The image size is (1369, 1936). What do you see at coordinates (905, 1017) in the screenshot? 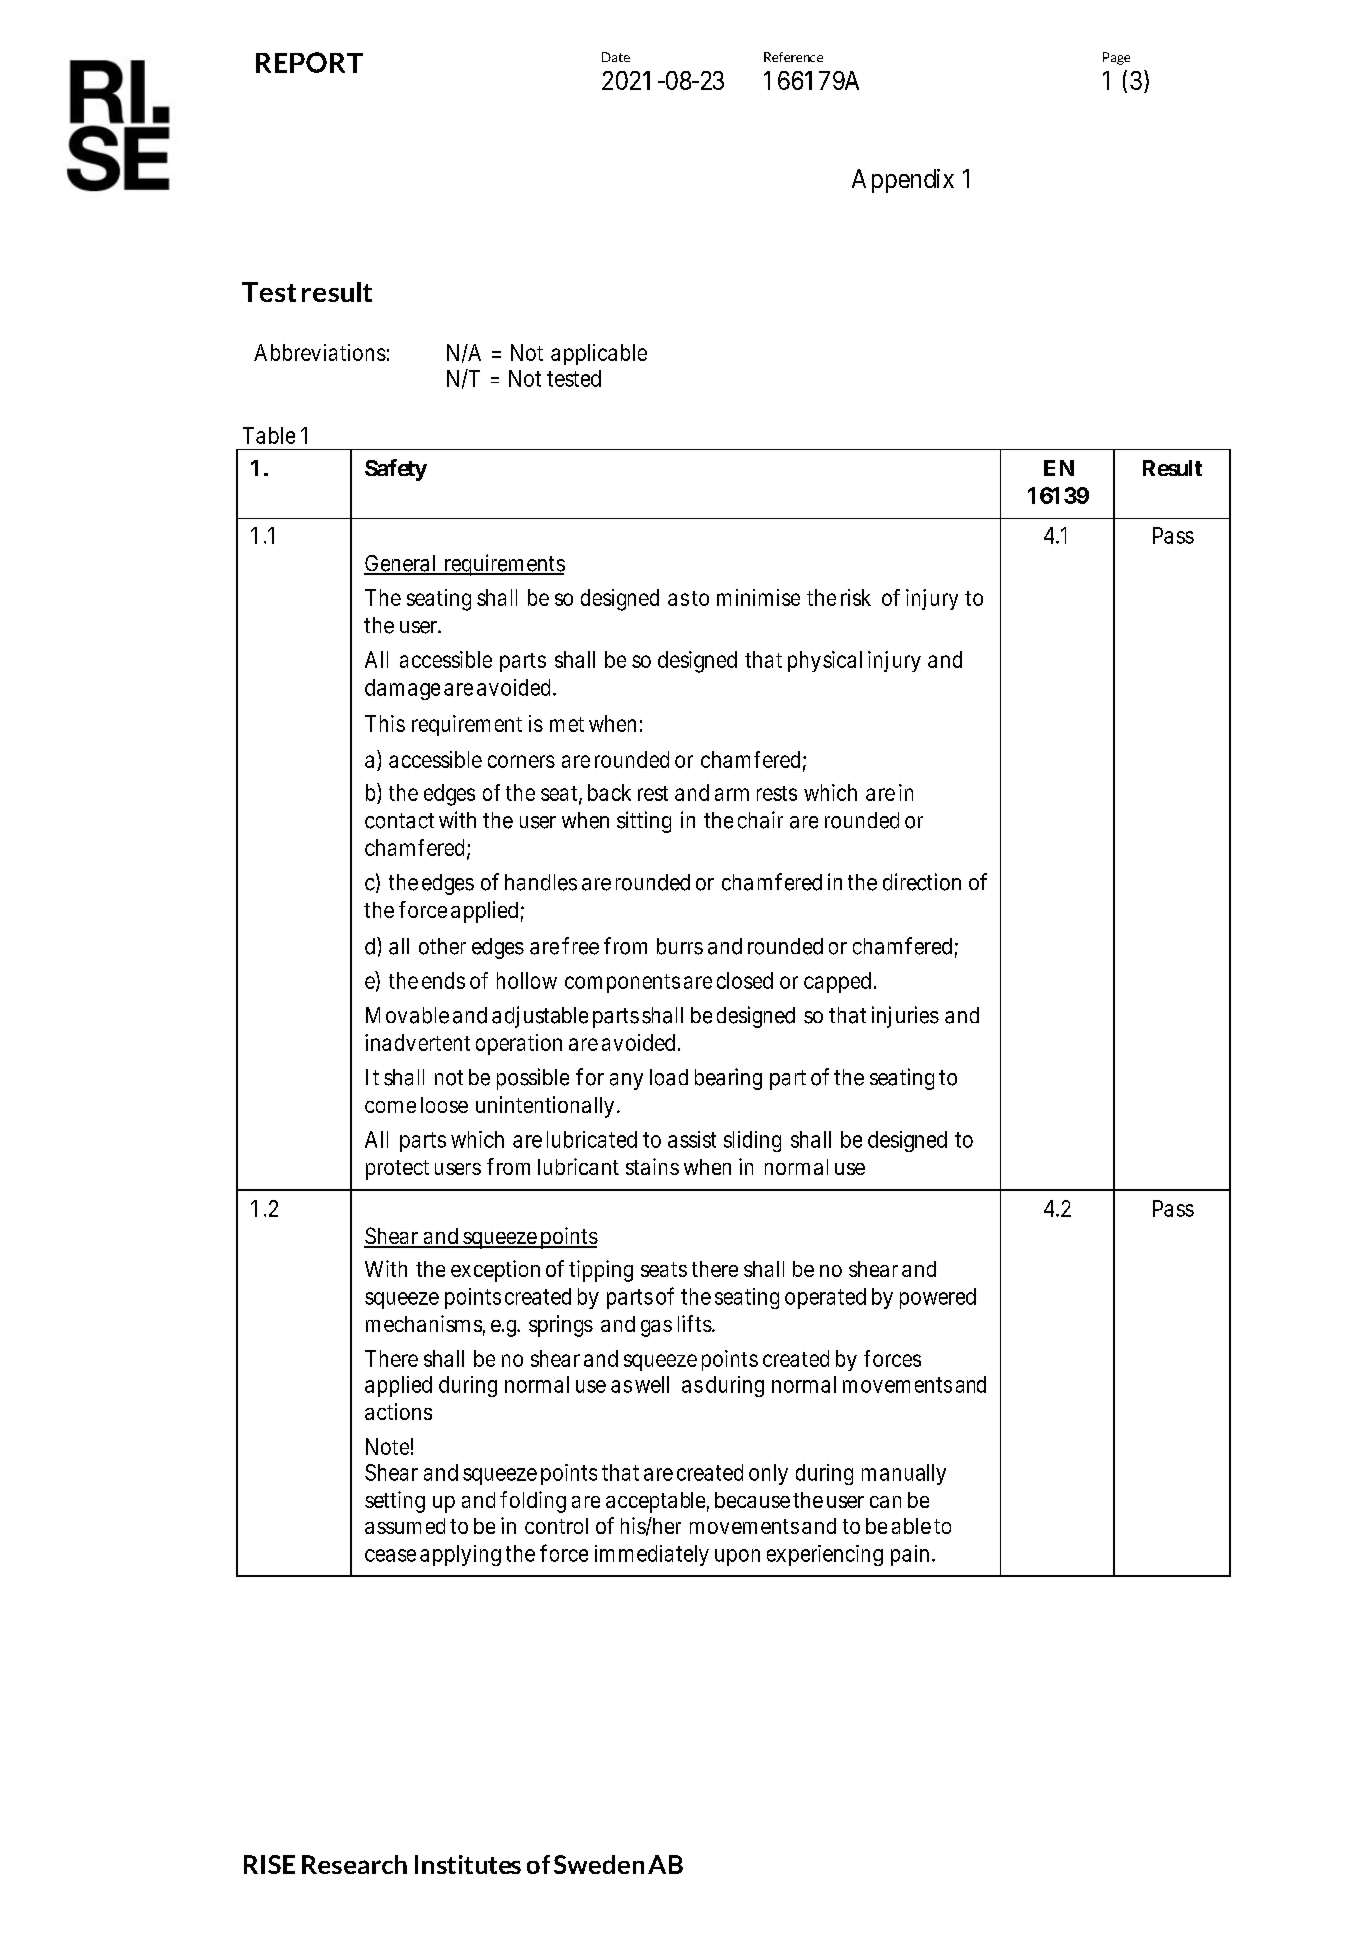
I see `injuries` at bounding box center [905, 1017].
